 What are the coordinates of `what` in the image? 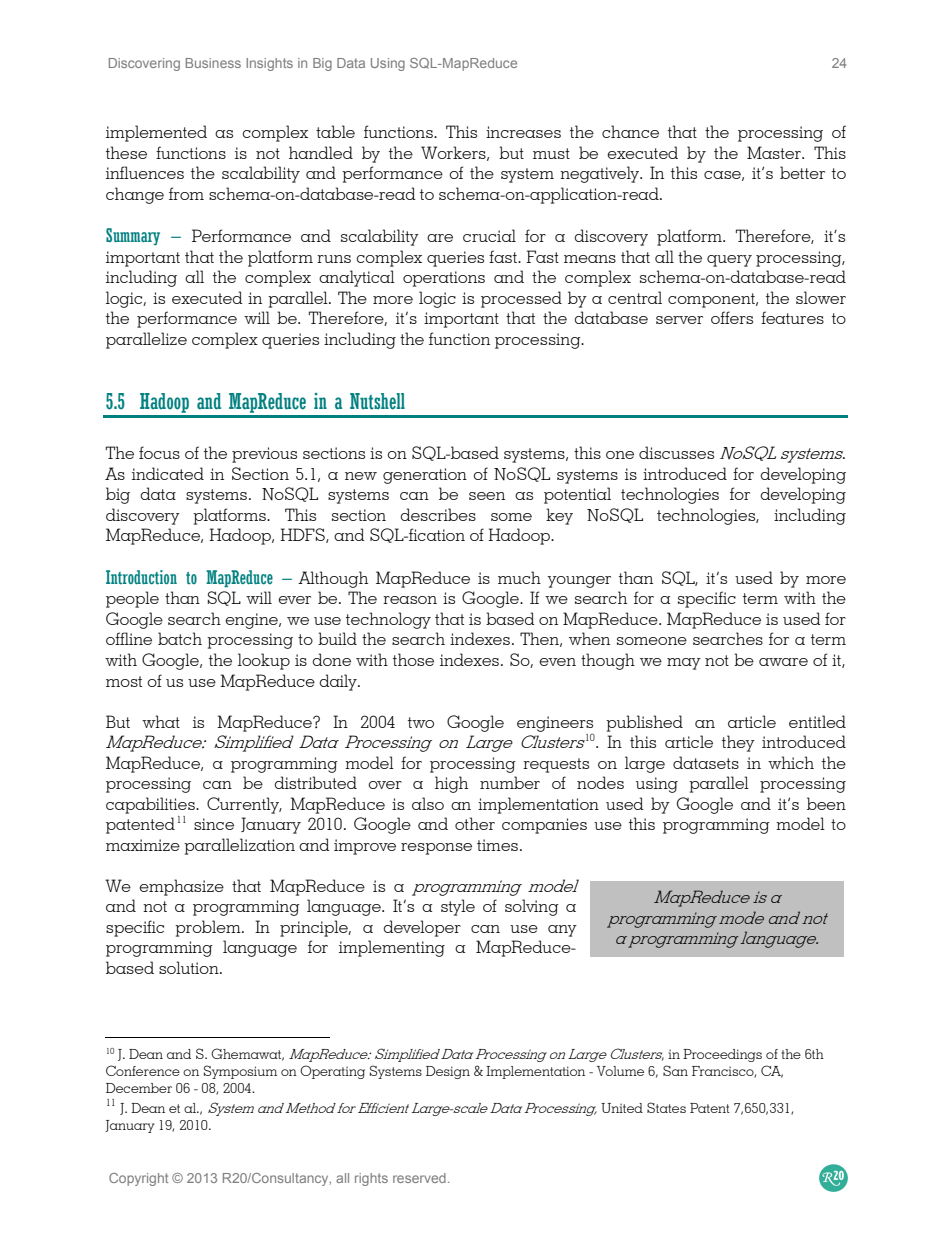 It's located at (161, 721).
